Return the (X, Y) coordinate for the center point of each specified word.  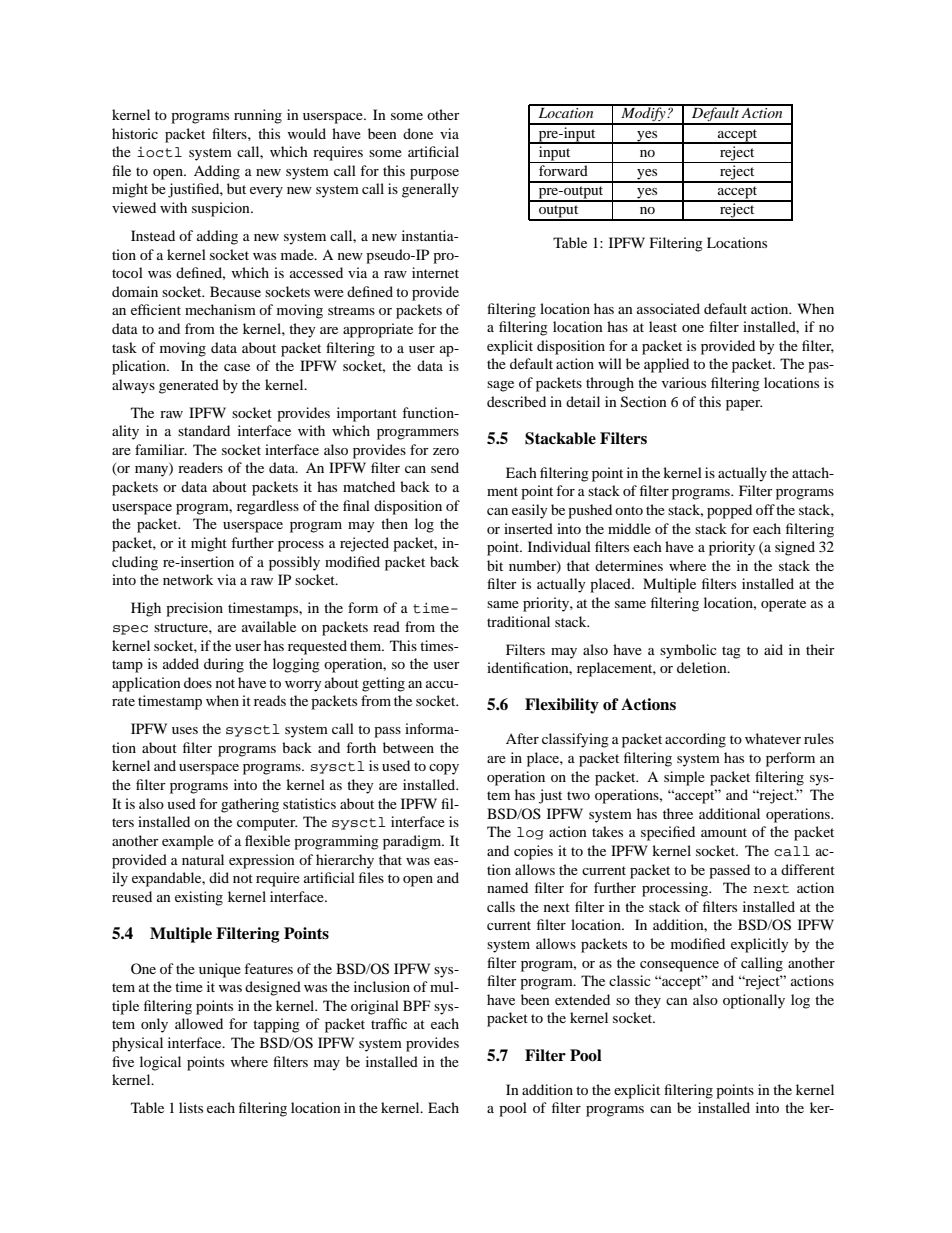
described (516, 401)
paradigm (413, 842)
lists (191, 1107)
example (188, 842)
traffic (389, 1023)
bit (495, 565)
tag (731, 652)
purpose (434, 174)
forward (563, 170)
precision (194, 609)
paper (744, 405)
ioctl (159, 152)
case (237, 367)
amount (724, 832)
